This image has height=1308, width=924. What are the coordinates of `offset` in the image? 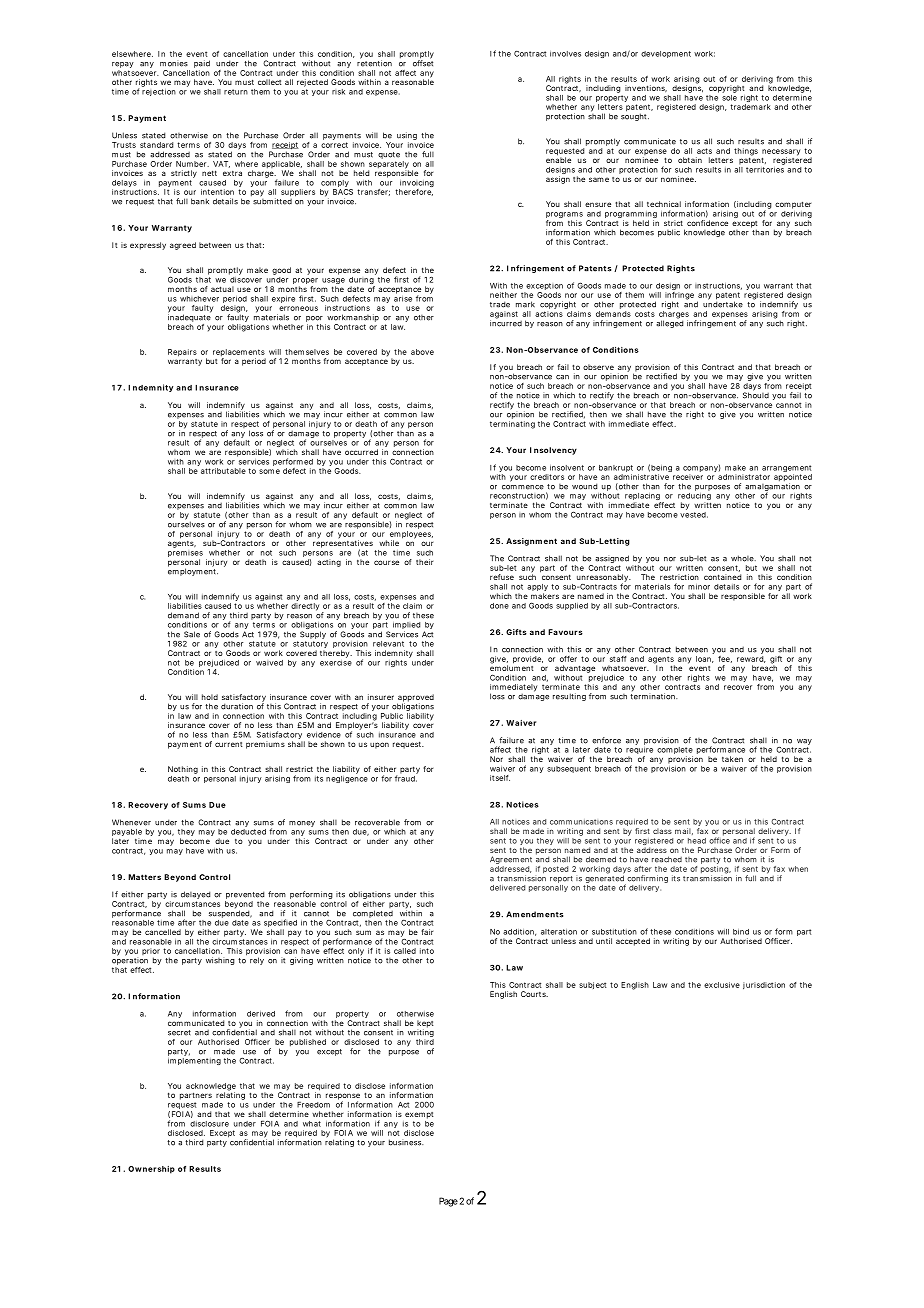 It's located at (423, 62).
